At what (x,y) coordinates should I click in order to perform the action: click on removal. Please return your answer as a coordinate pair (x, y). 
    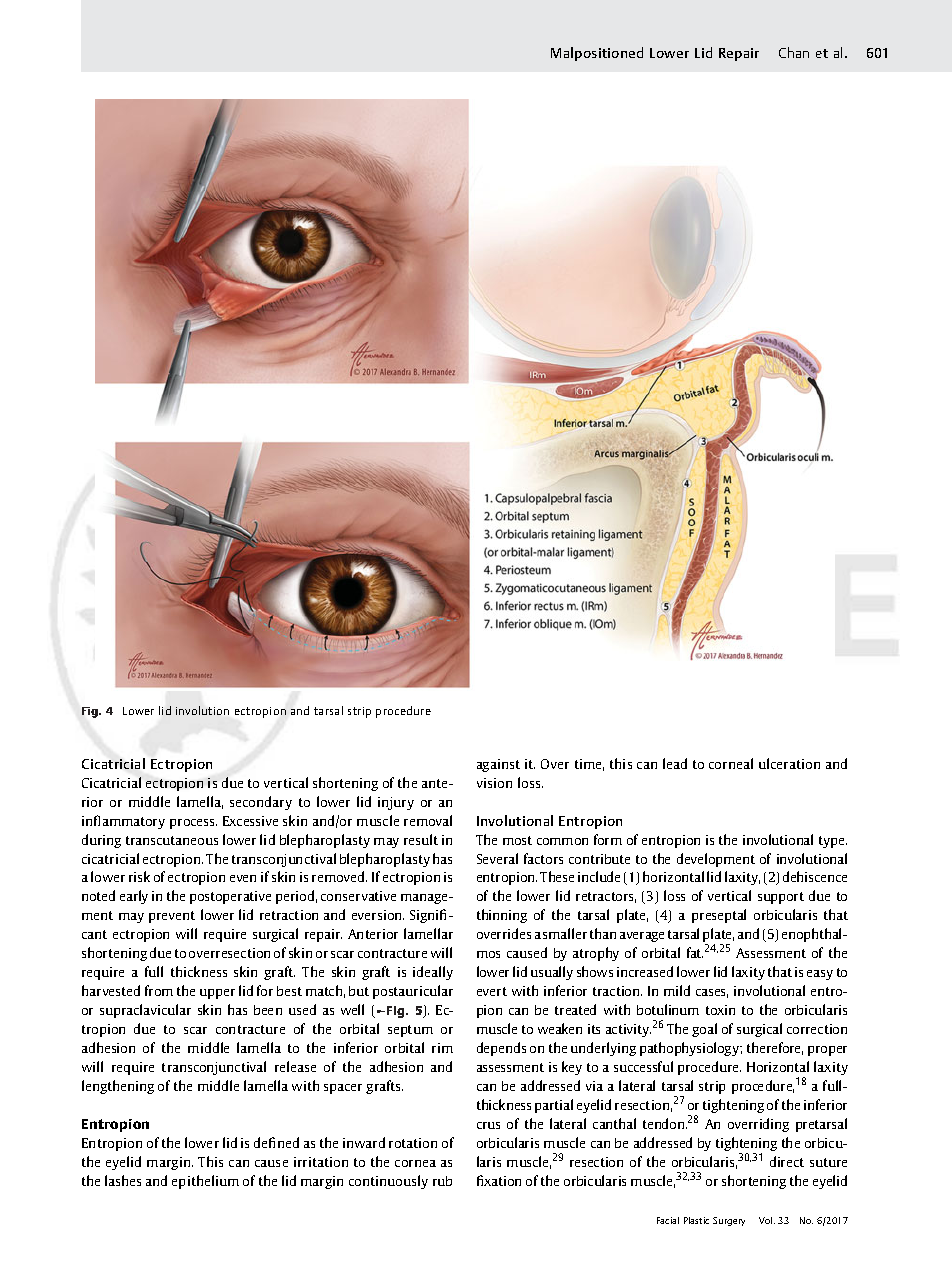
    Looking at the image, I should click on (428, 820).
